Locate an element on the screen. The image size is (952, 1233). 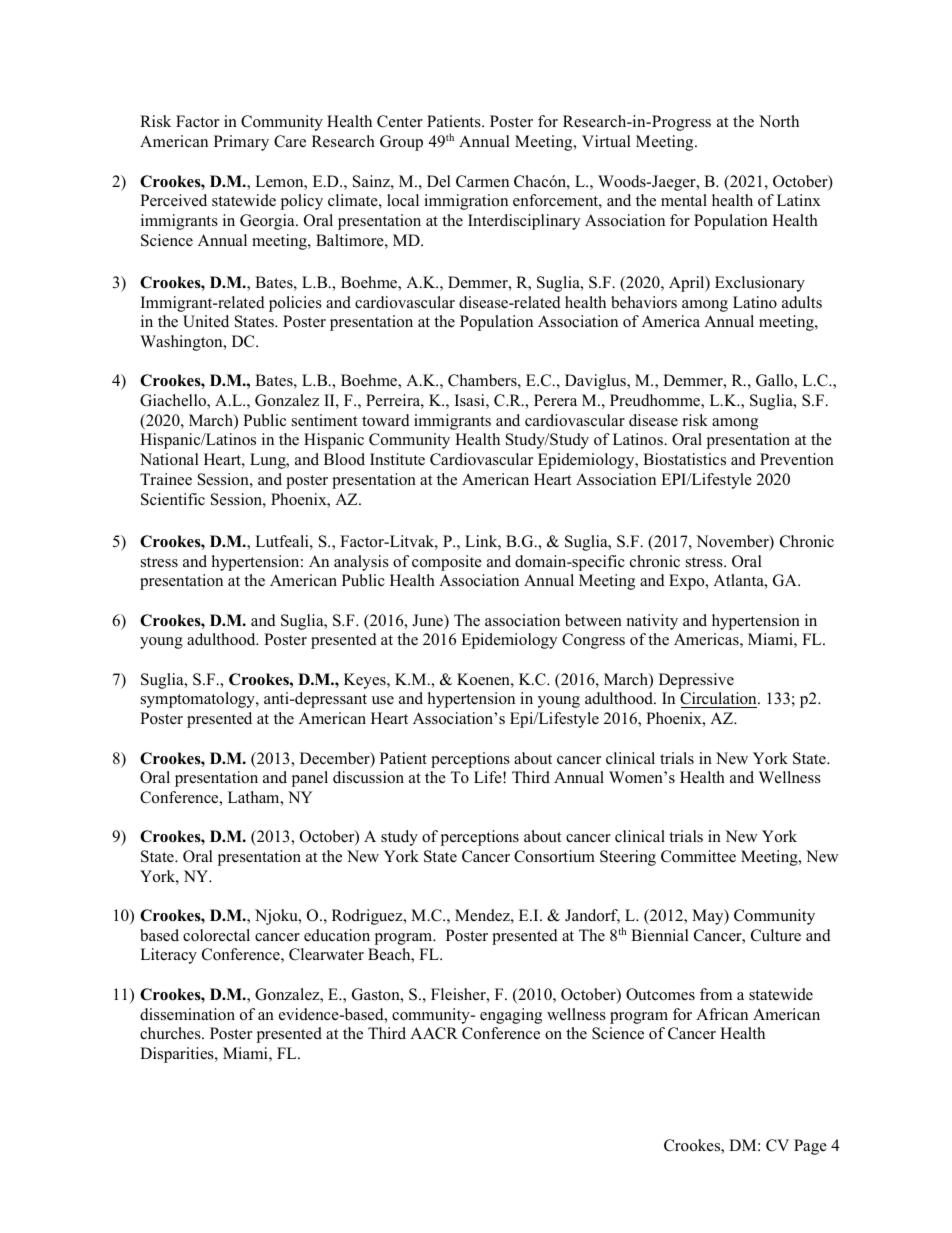
Scientific is located at coordinates (173, 499).
